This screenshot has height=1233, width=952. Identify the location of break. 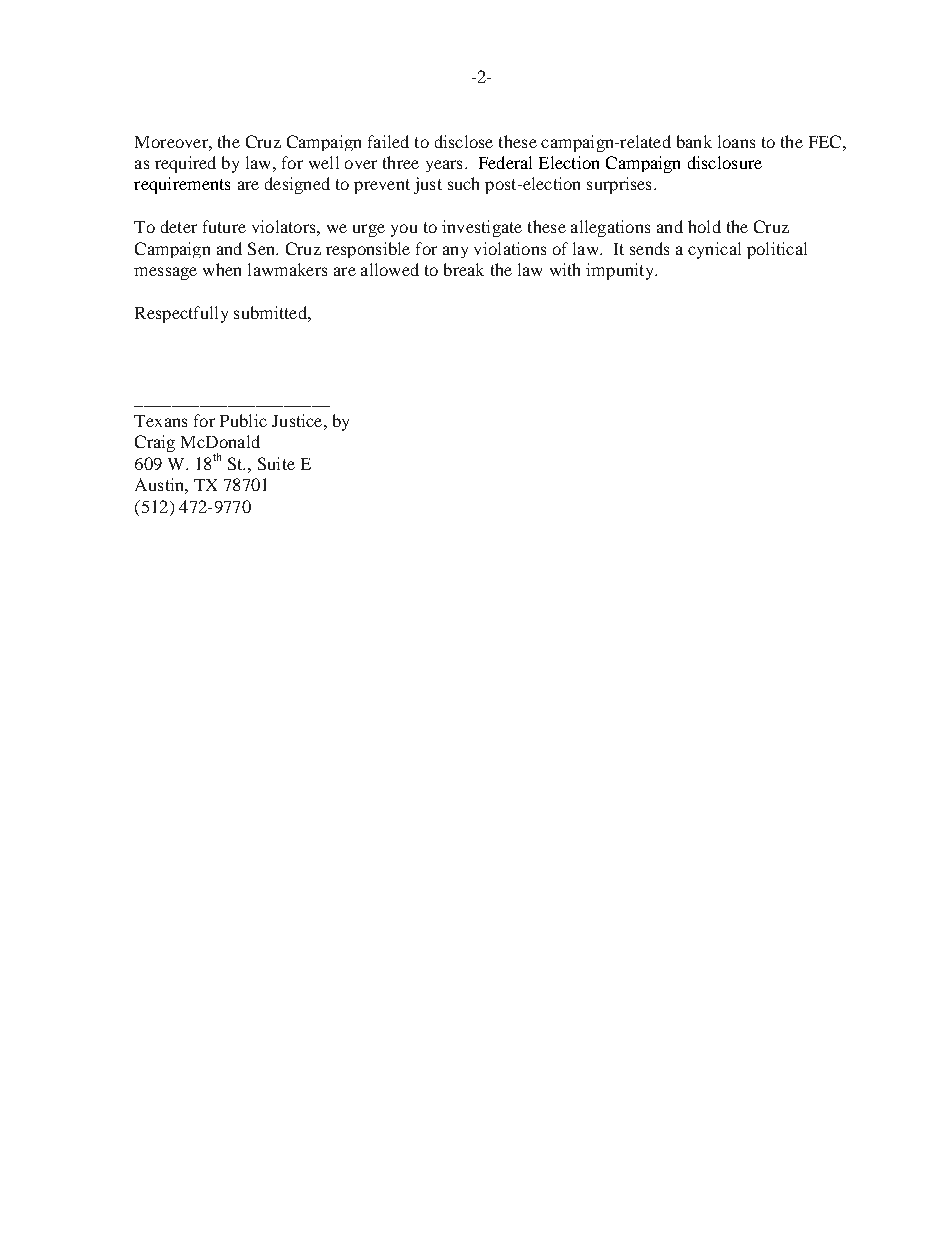
(464, 269).
